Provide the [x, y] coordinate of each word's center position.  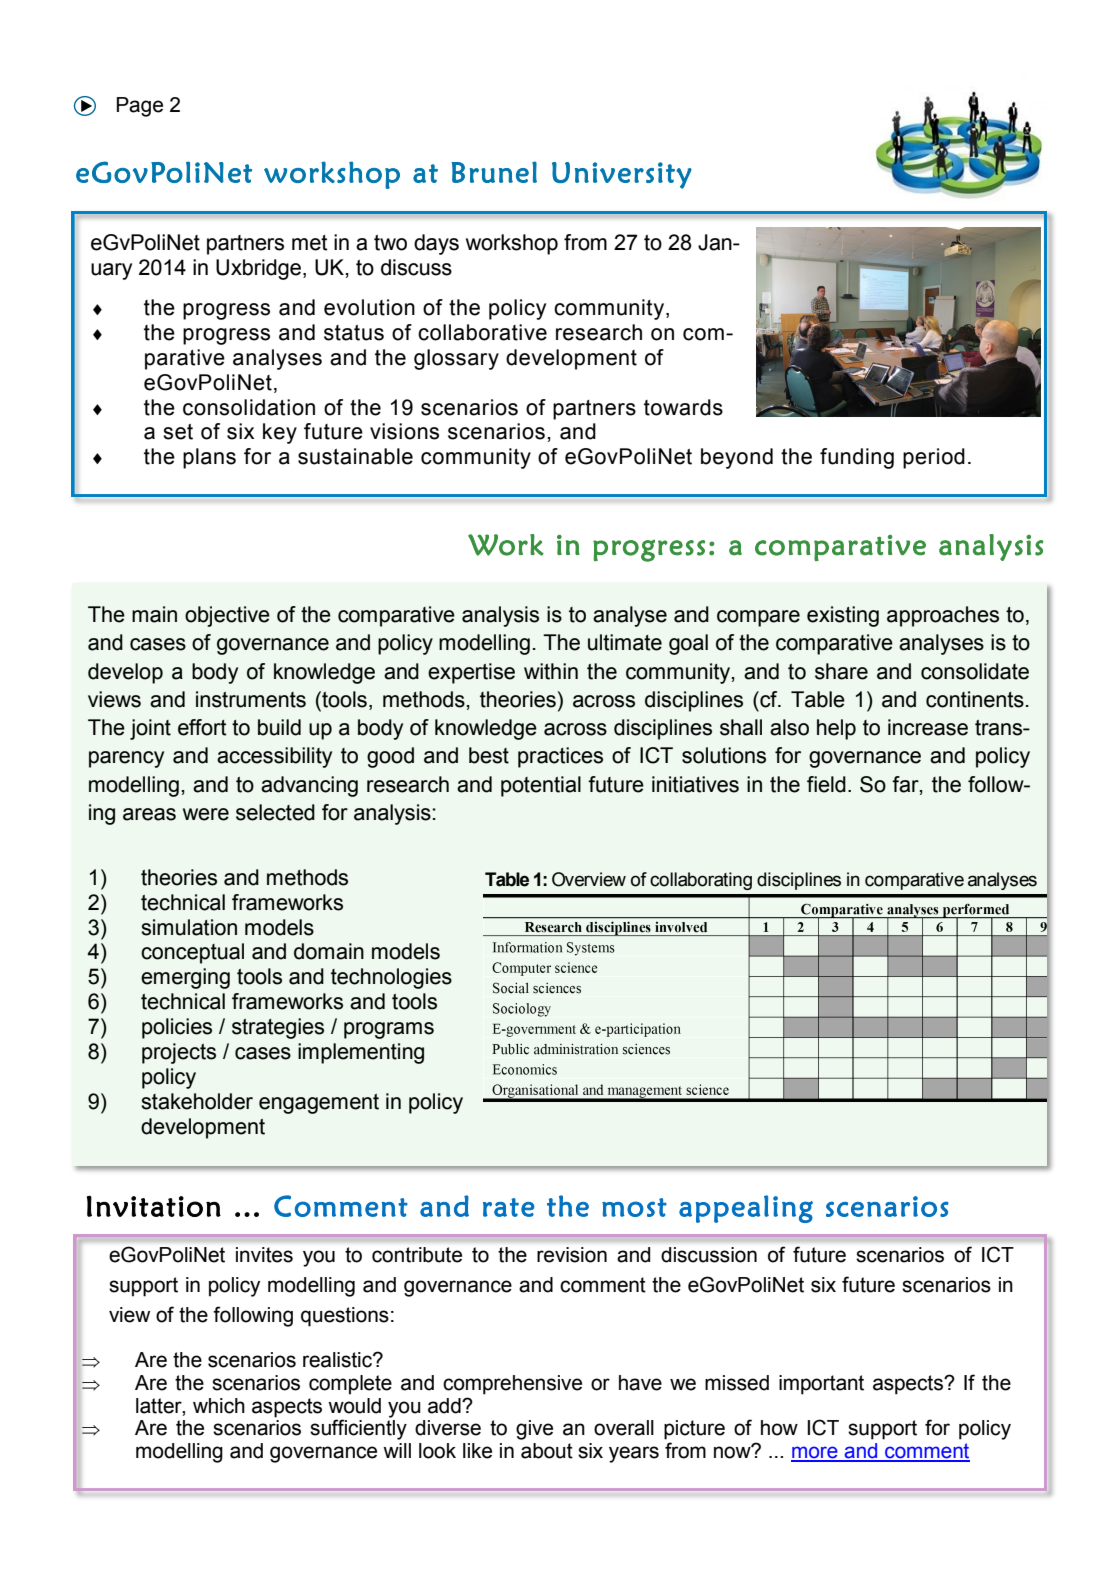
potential [541, 786]
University [622, 175]
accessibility [274, 757]
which [219, 1406]
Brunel [494, 172]
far [906, 785]
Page [140, 107]
